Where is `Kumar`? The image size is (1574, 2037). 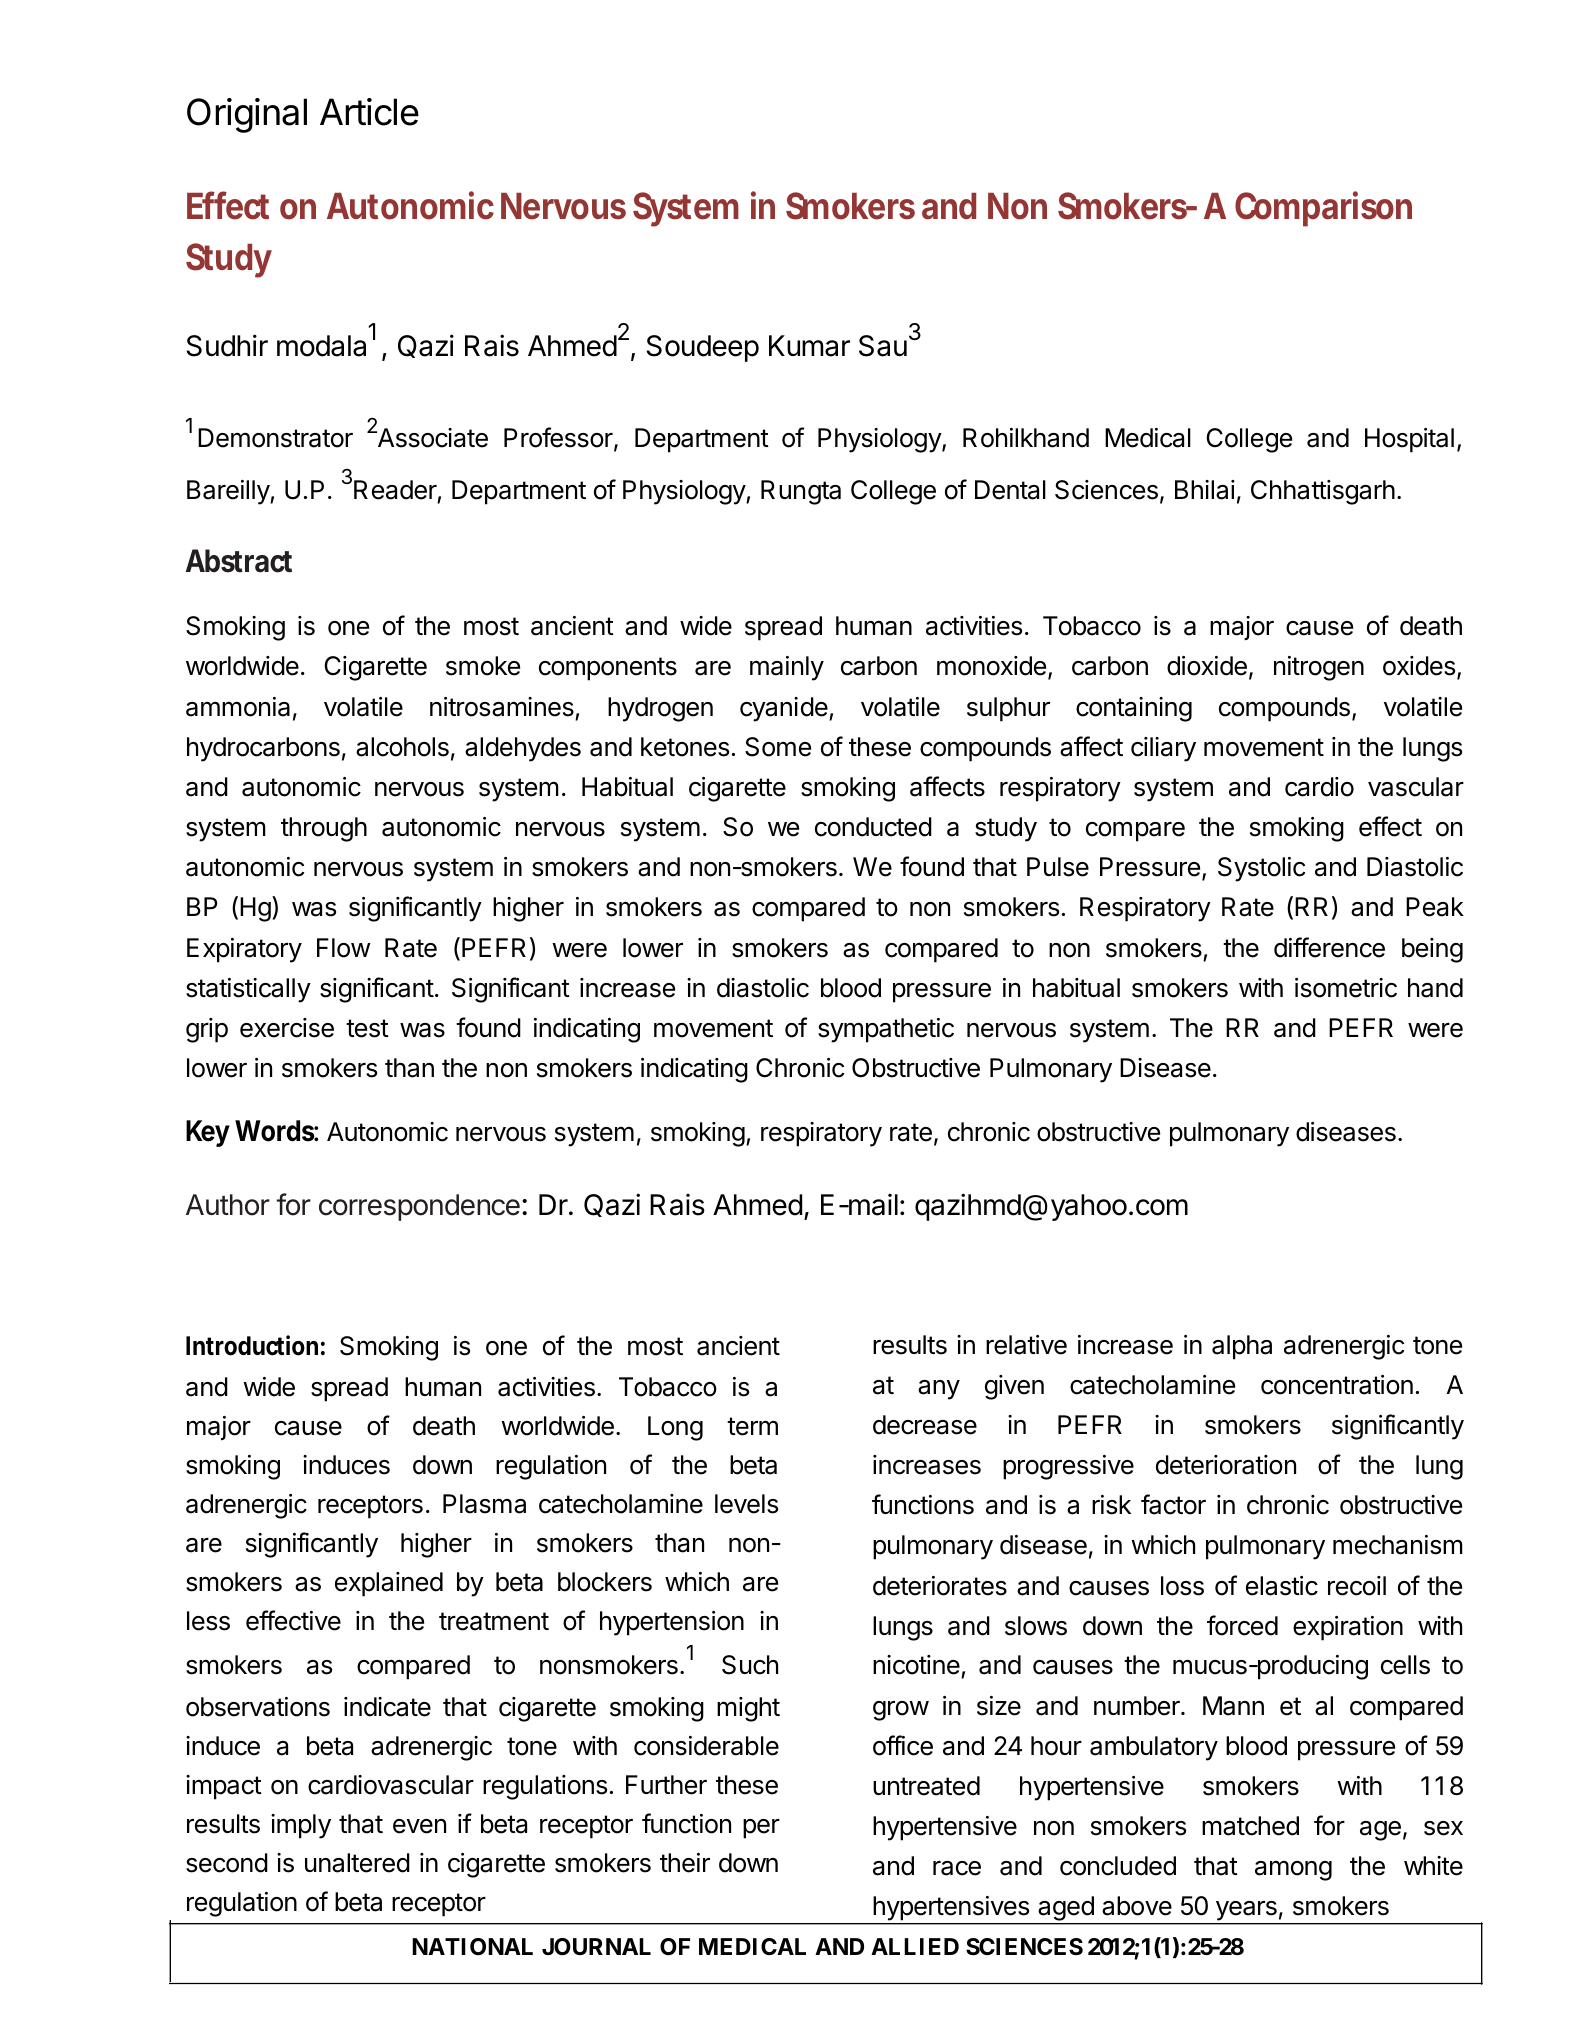
Kumar is located at coordinates (809, 346).
